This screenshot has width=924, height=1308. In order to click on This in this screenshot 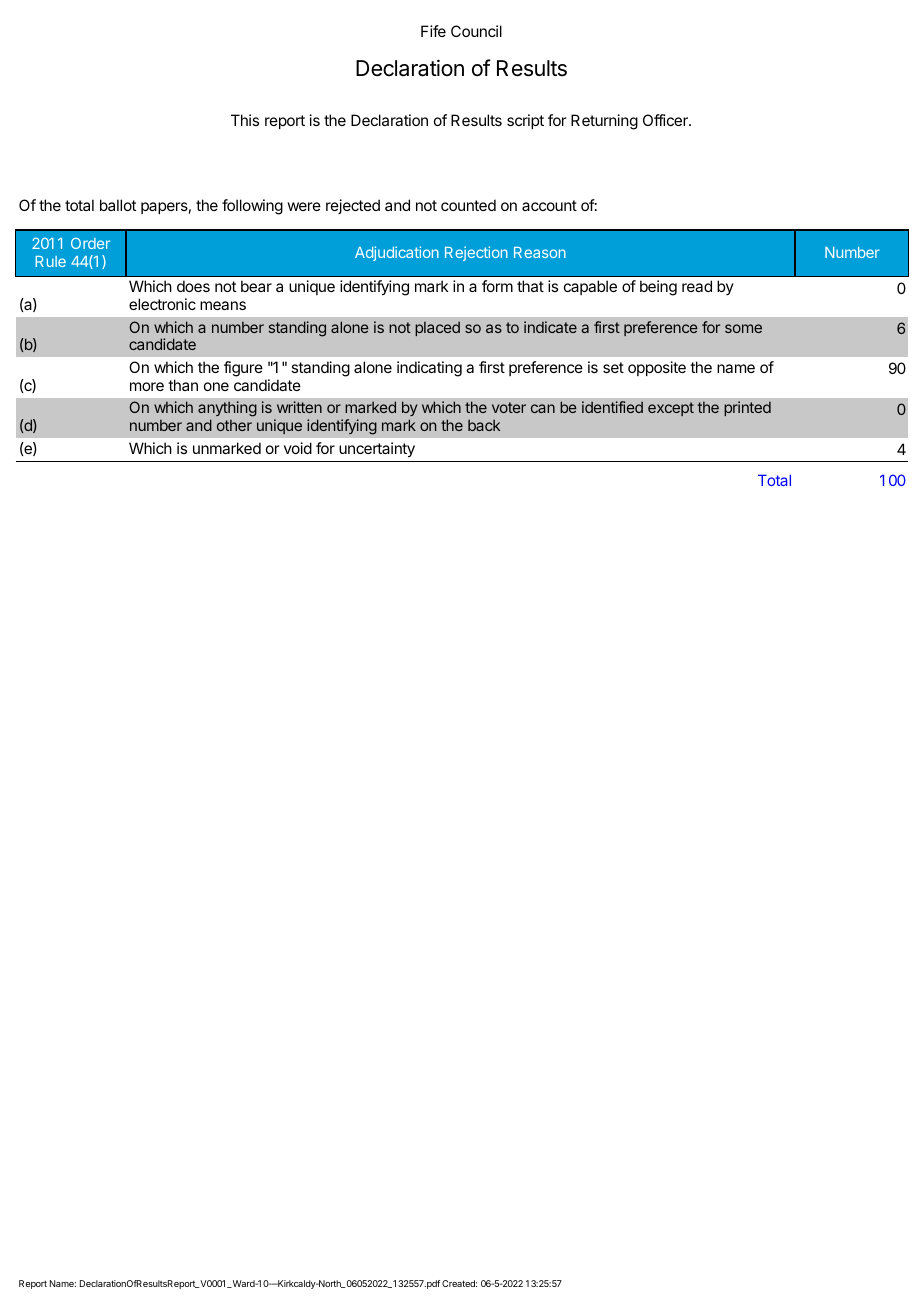, I will do `click(245, 120)`.
